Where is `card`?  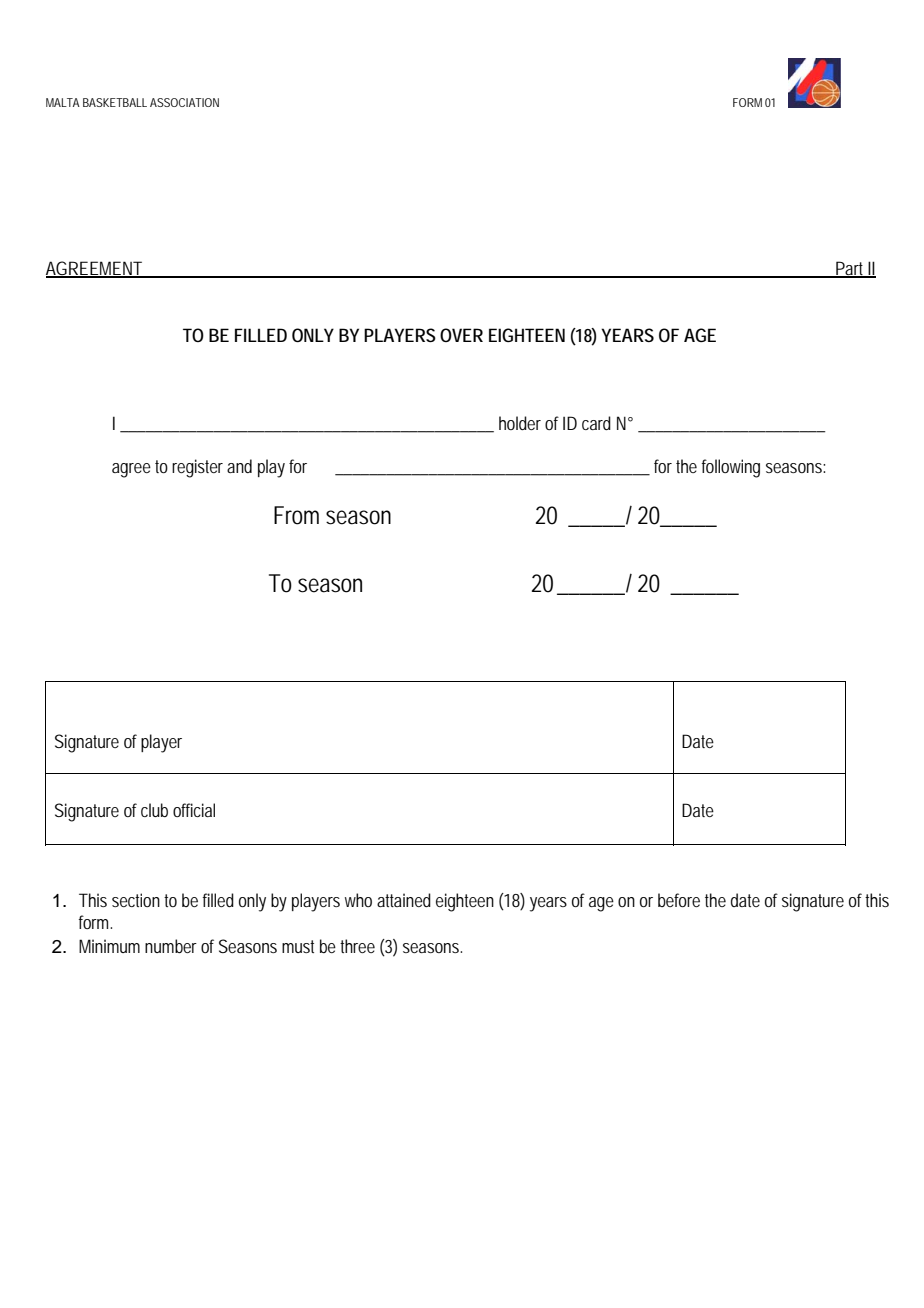 card is located at coordinates (596, 423).
